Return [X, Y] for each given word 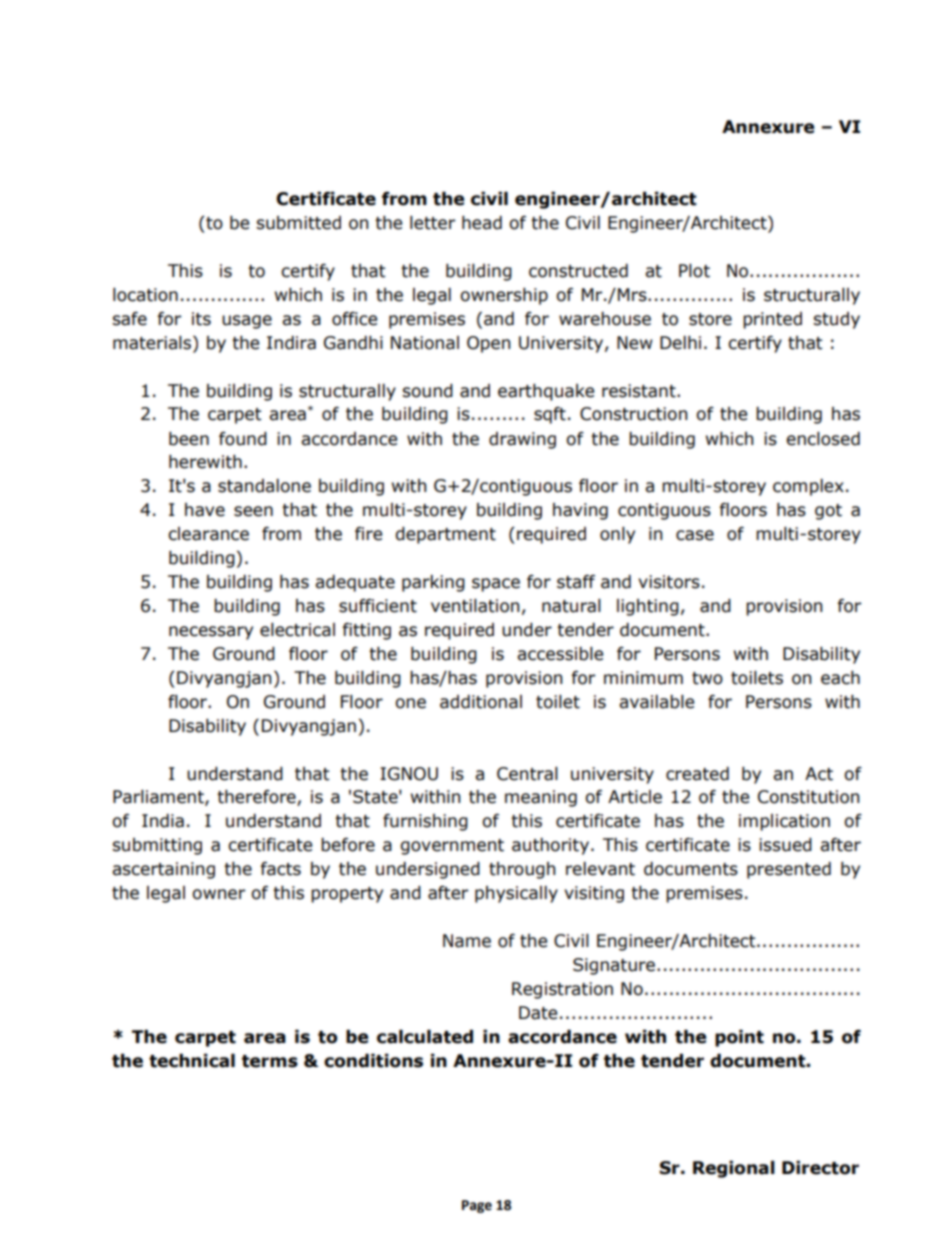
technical [192, 1061]
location [145, 295]
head [482, 223]
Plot [694, 271]
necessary [211, 633]
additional [481, 702]
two [707, 678]
